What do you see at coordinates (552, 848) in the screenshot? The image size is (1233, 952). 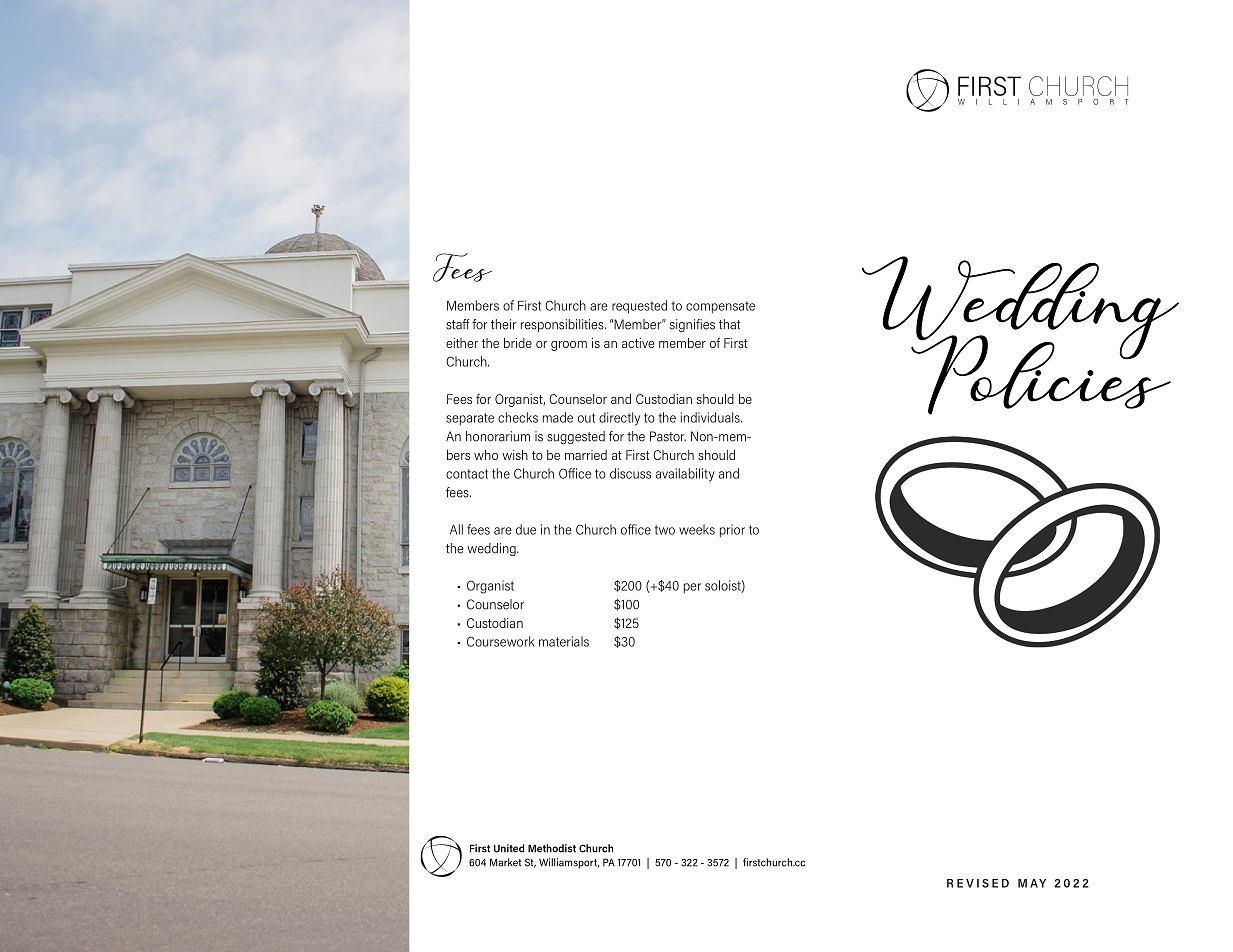 I see `Methodist` at bounding box center [552, 848].
